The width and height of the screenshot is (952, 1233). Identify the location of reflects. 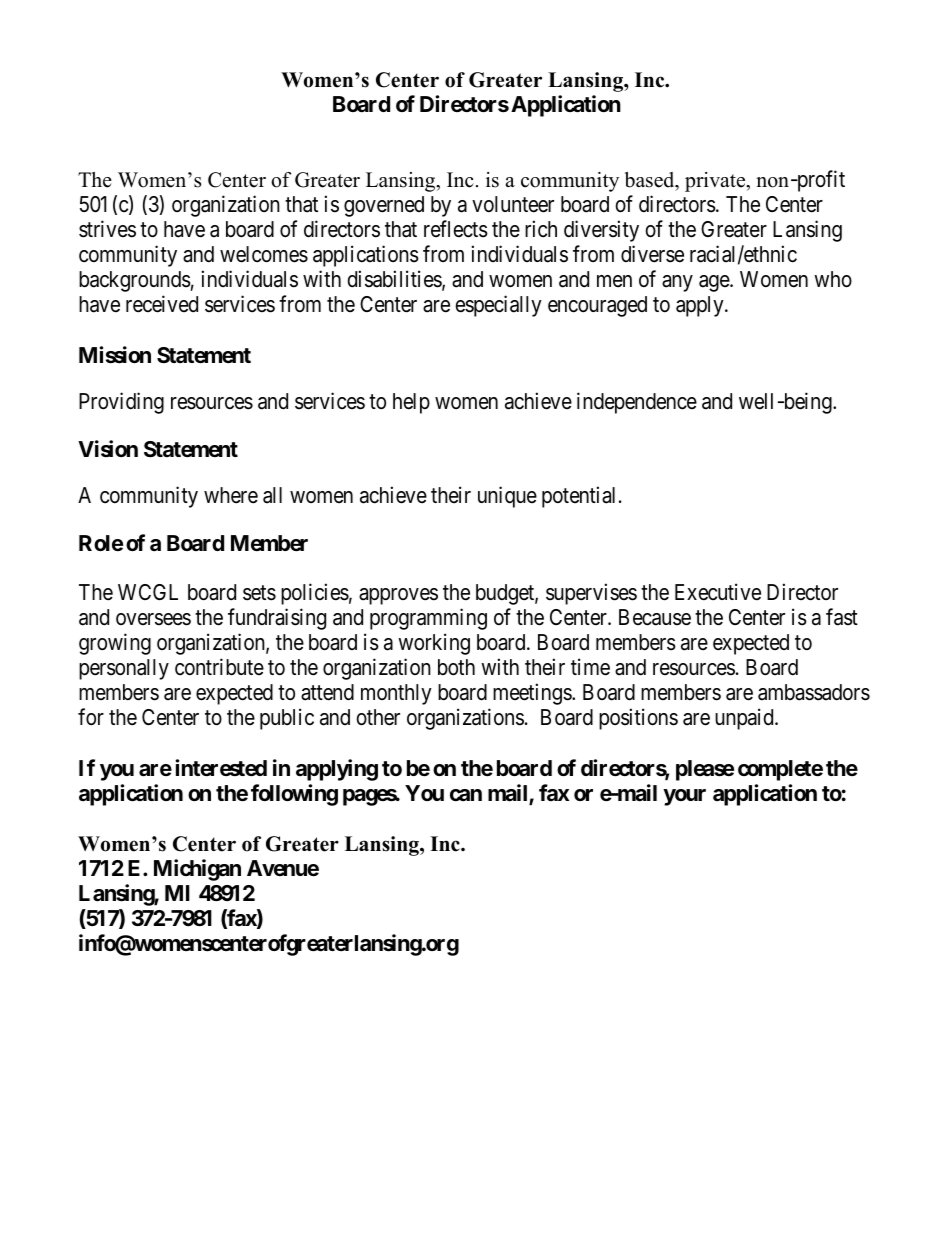
(456, 229).
